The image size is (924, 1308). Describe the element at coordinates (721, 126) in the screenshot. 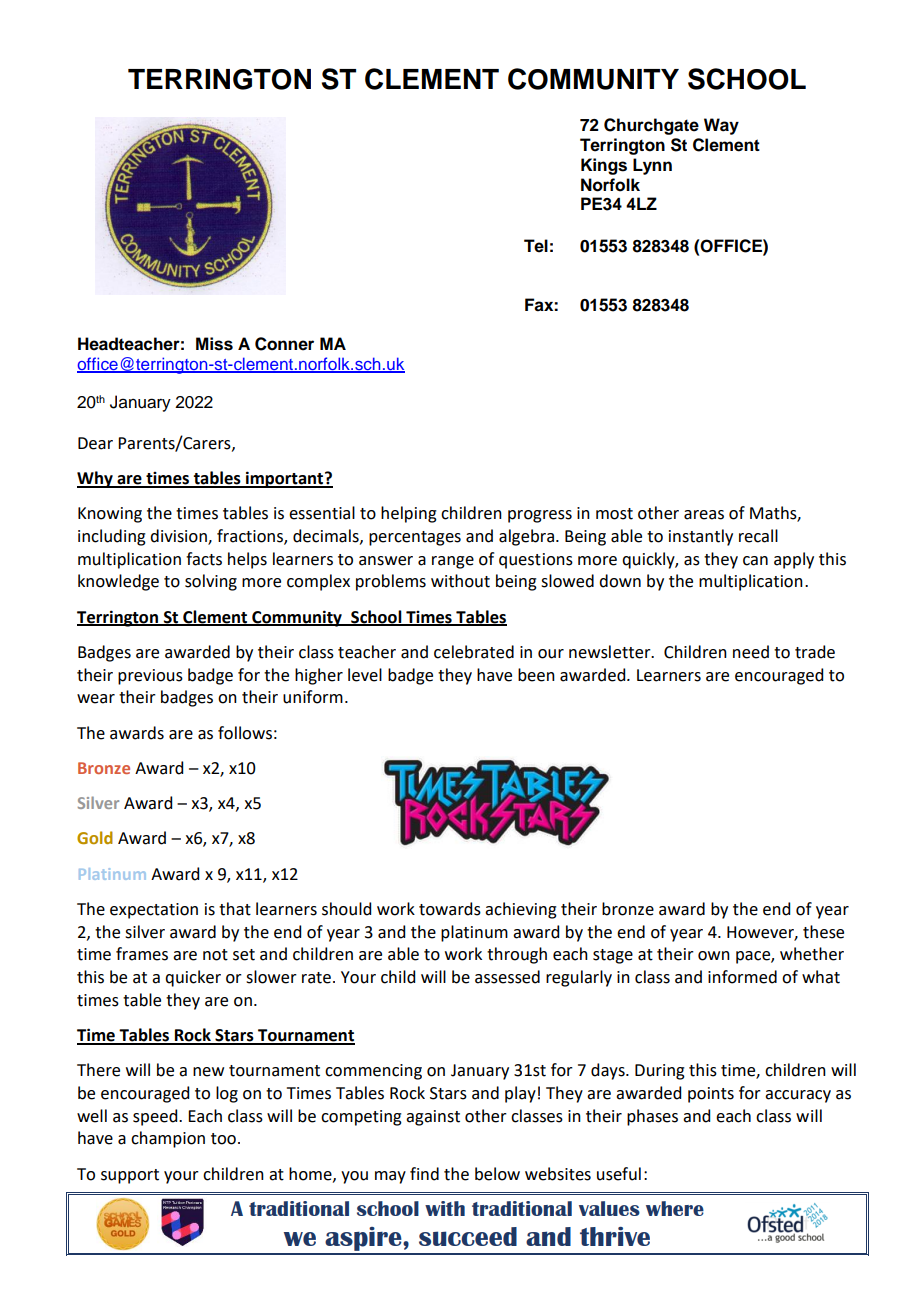

I see `Way` at that location.
